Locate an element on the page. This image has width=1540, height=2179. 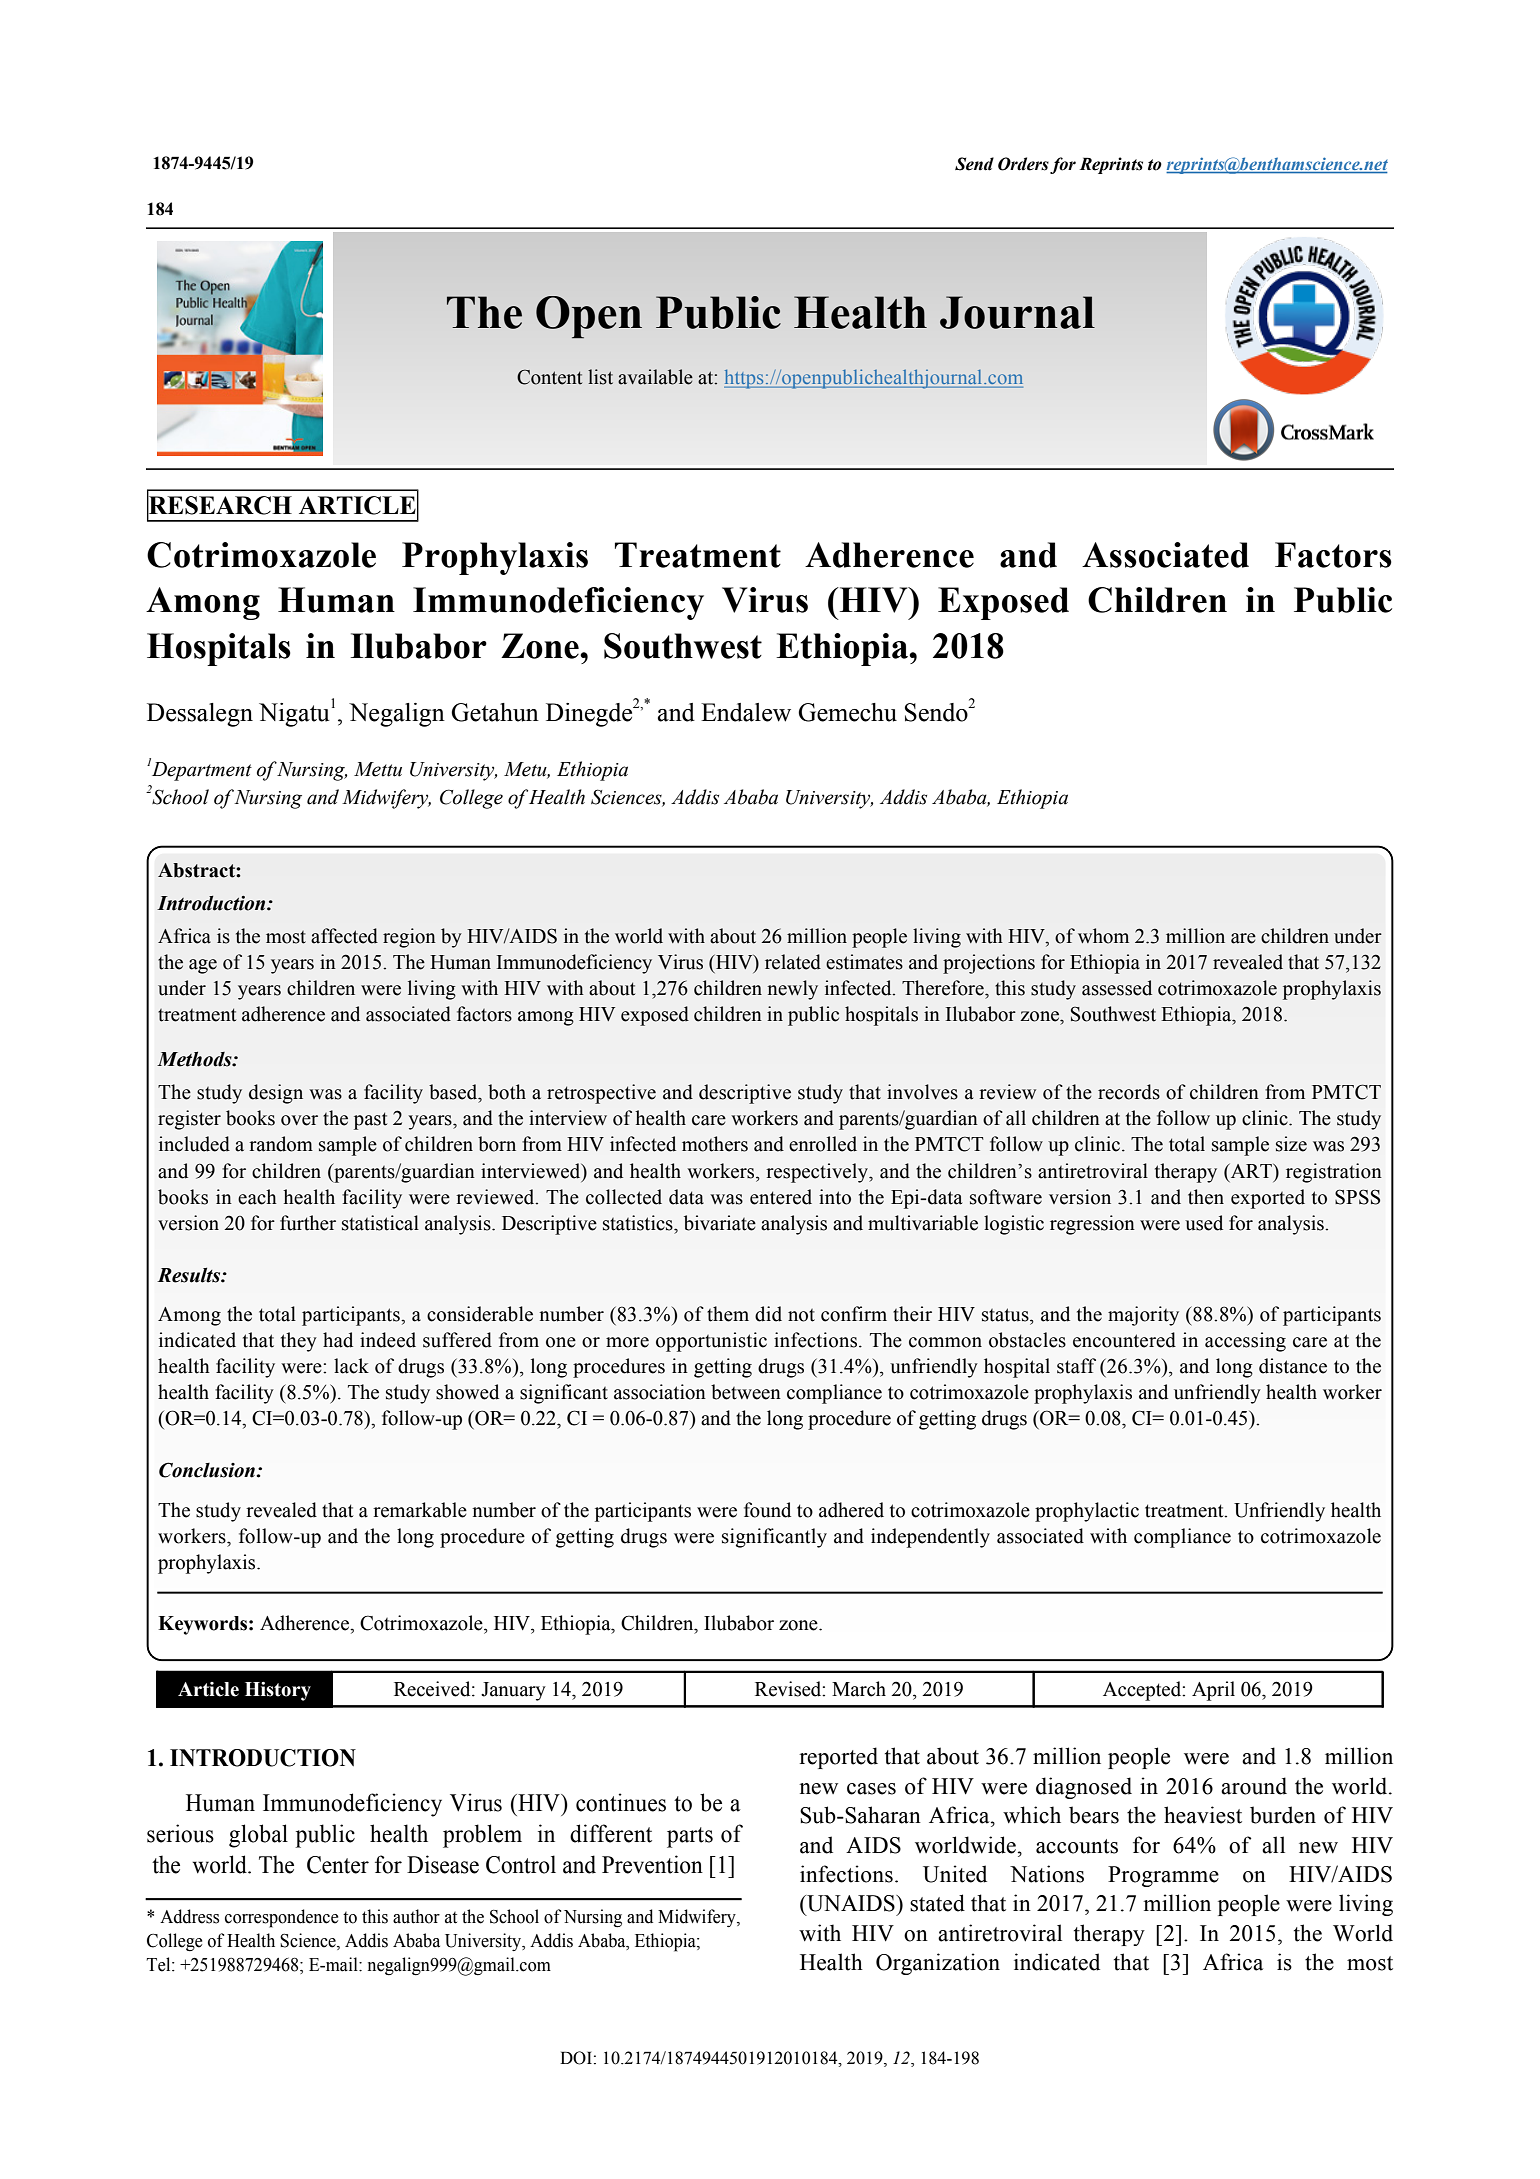
related is located at coordinates (793, 962).
